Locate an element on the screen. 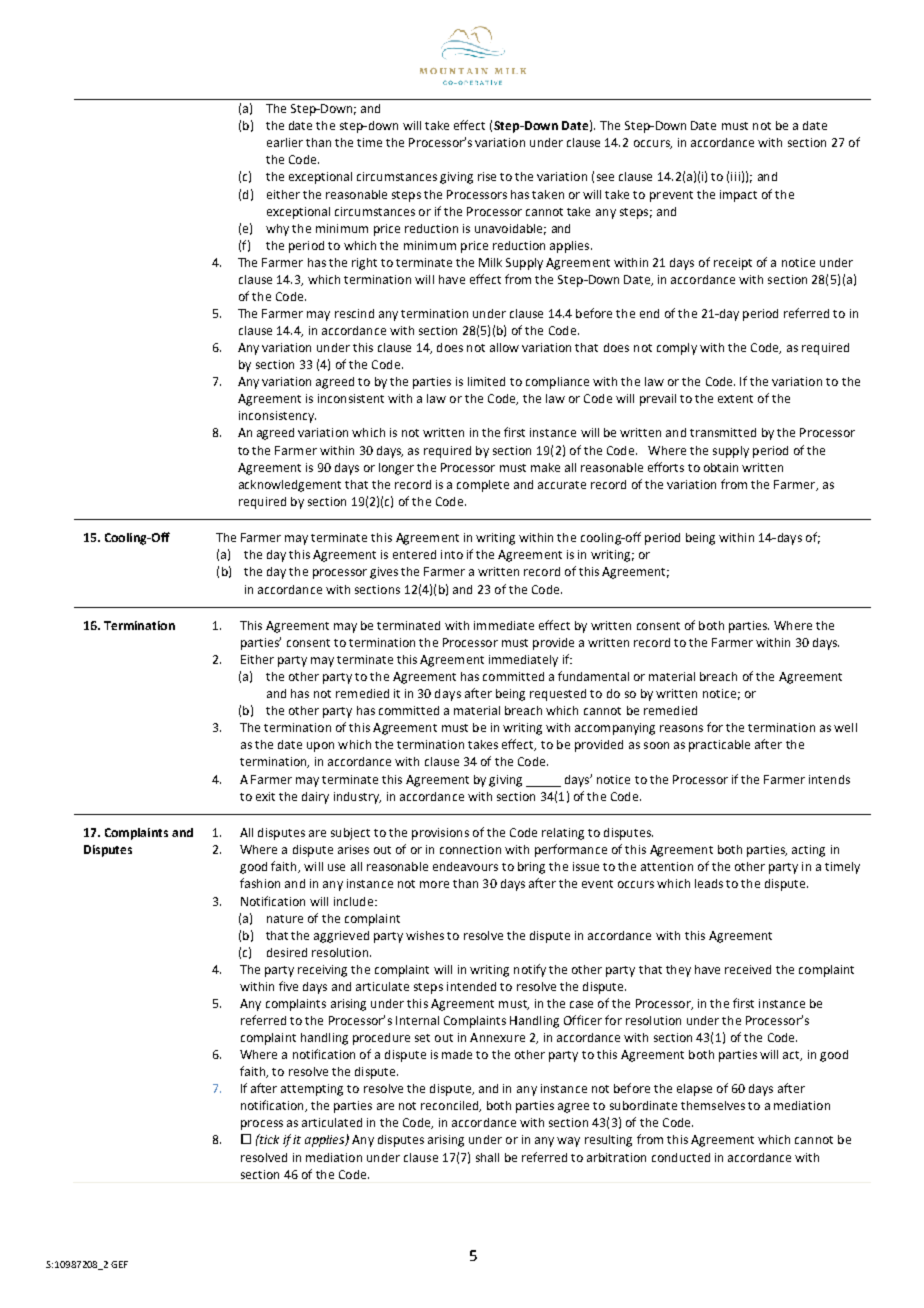  GEF is located at coordinates (119, 1264).
